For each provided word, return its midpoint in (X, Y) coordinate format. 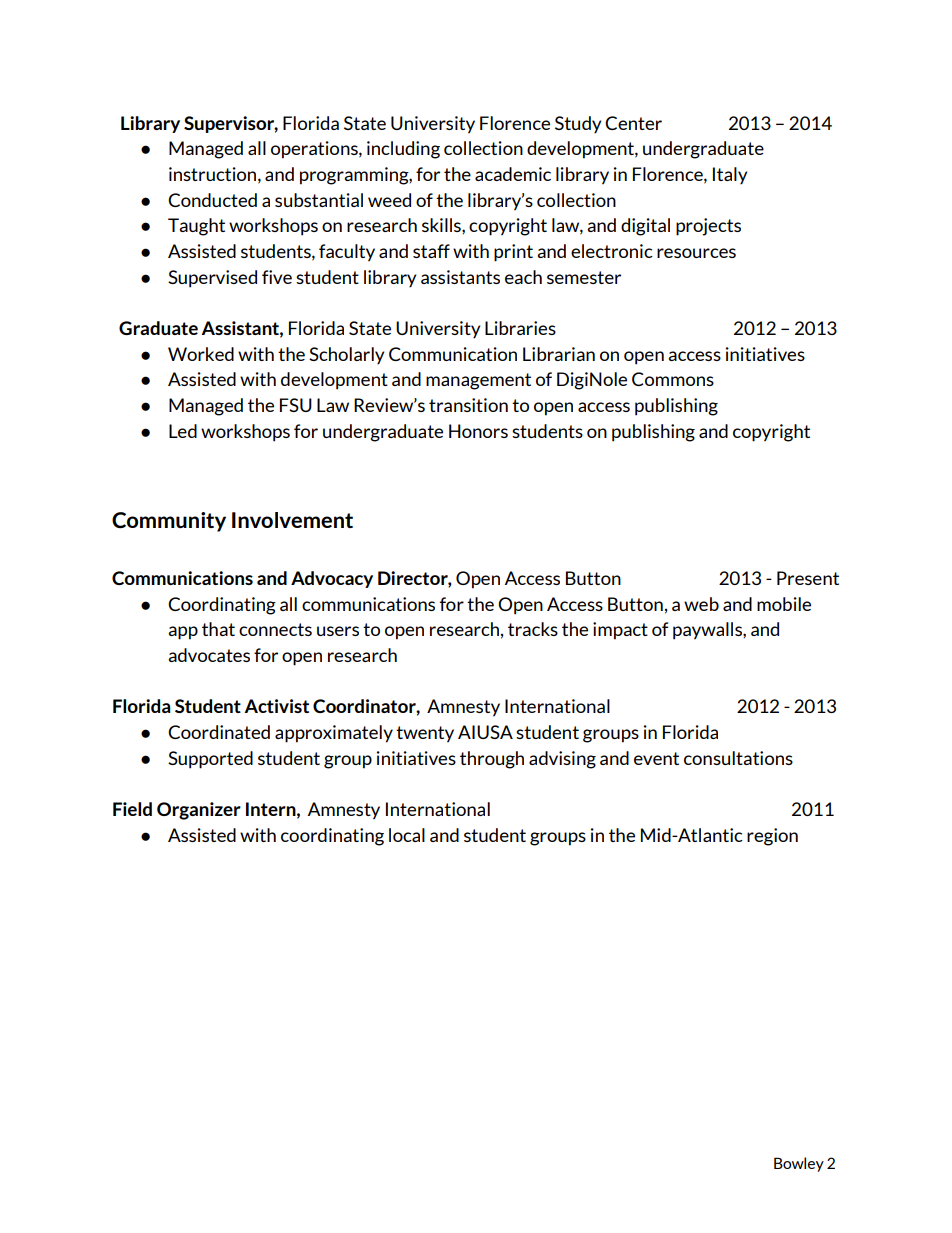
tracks (533, 629)
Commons (673, 379)
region (772, 837)
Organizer (199, 811)
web (701, 604)
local (407, 835)
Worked (201, 354)
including (403, 150)
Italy (730, 175)
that (218, 629)
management (478, 381)
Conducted (212, 200)
